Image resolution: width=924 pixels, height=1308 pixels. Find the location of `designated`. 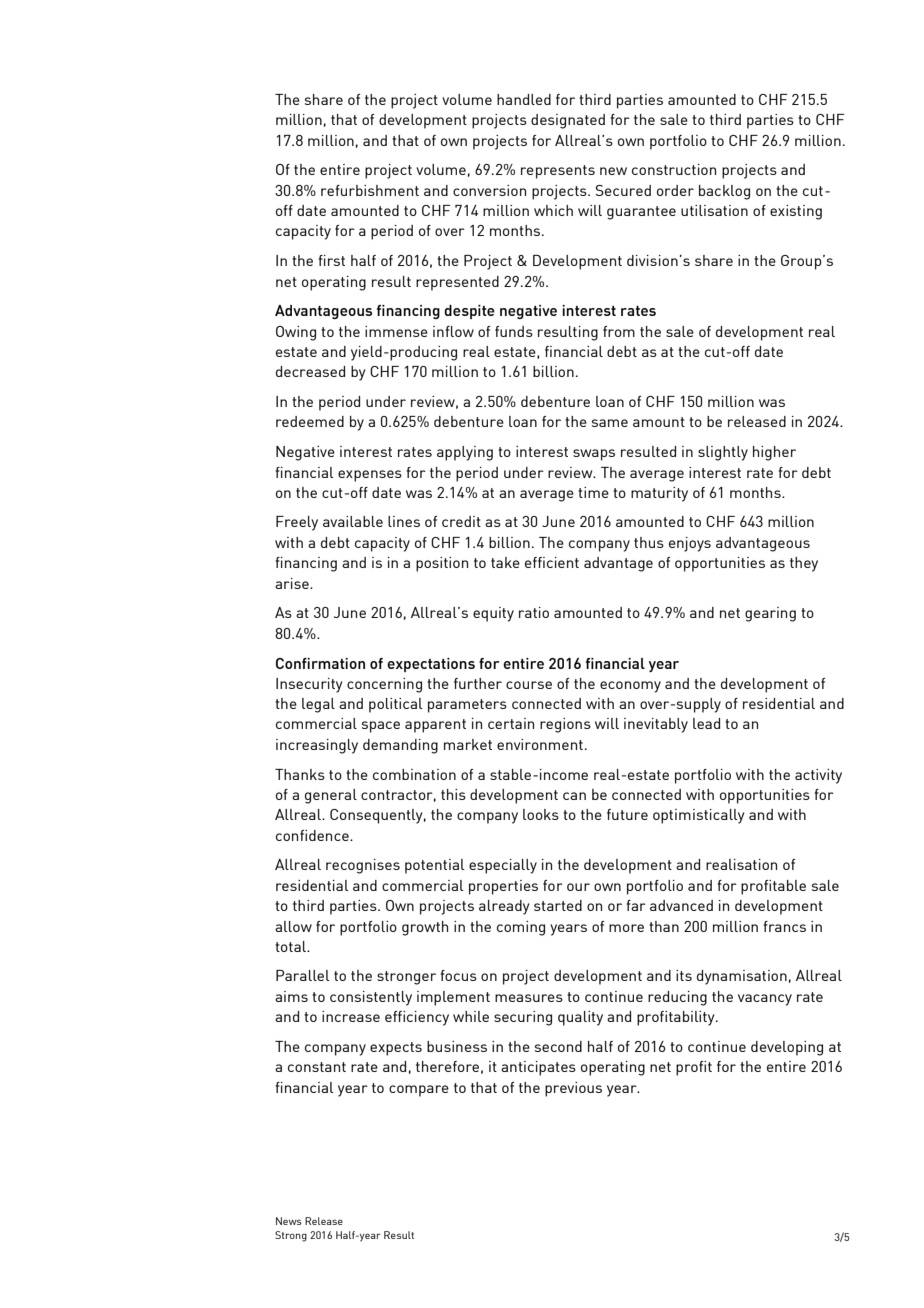

designated is located at coordinates (568, 121).
